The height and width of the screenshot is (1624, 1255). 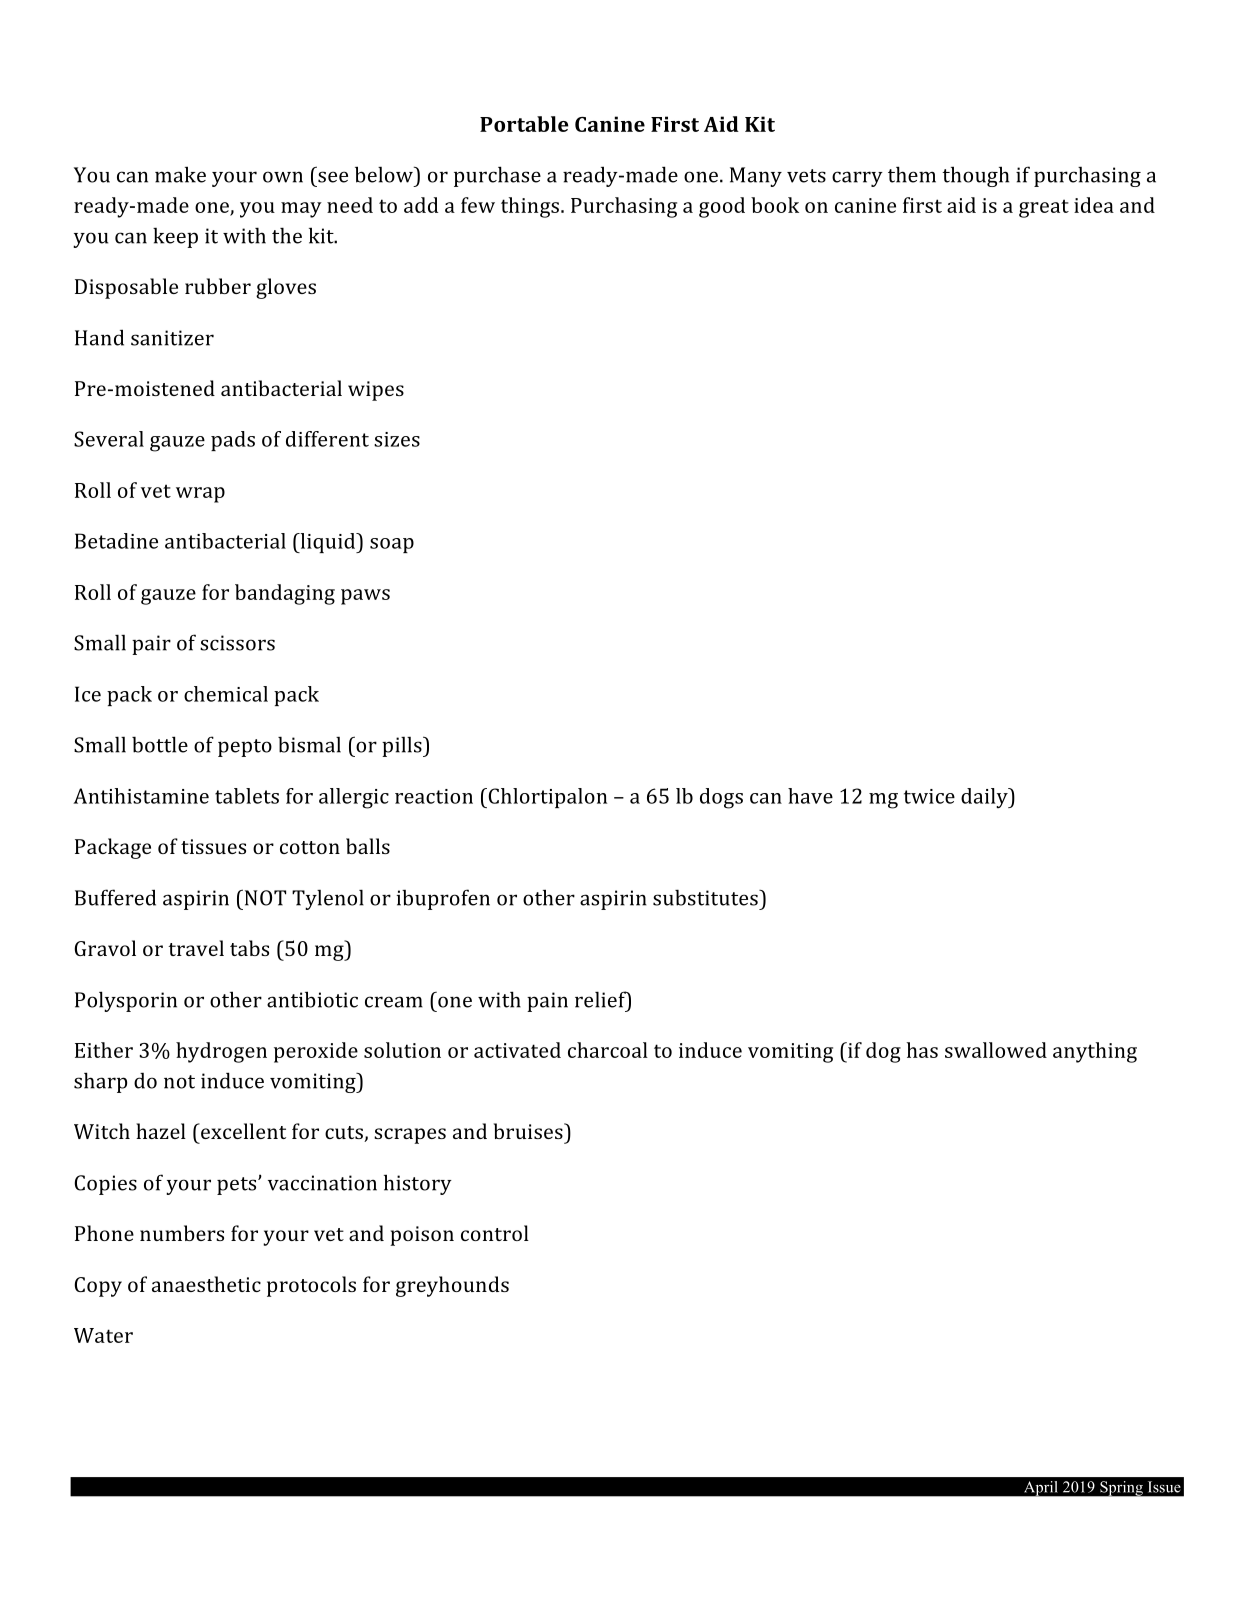 I want to click on greyhounds, so click(x=452, y=1286).
